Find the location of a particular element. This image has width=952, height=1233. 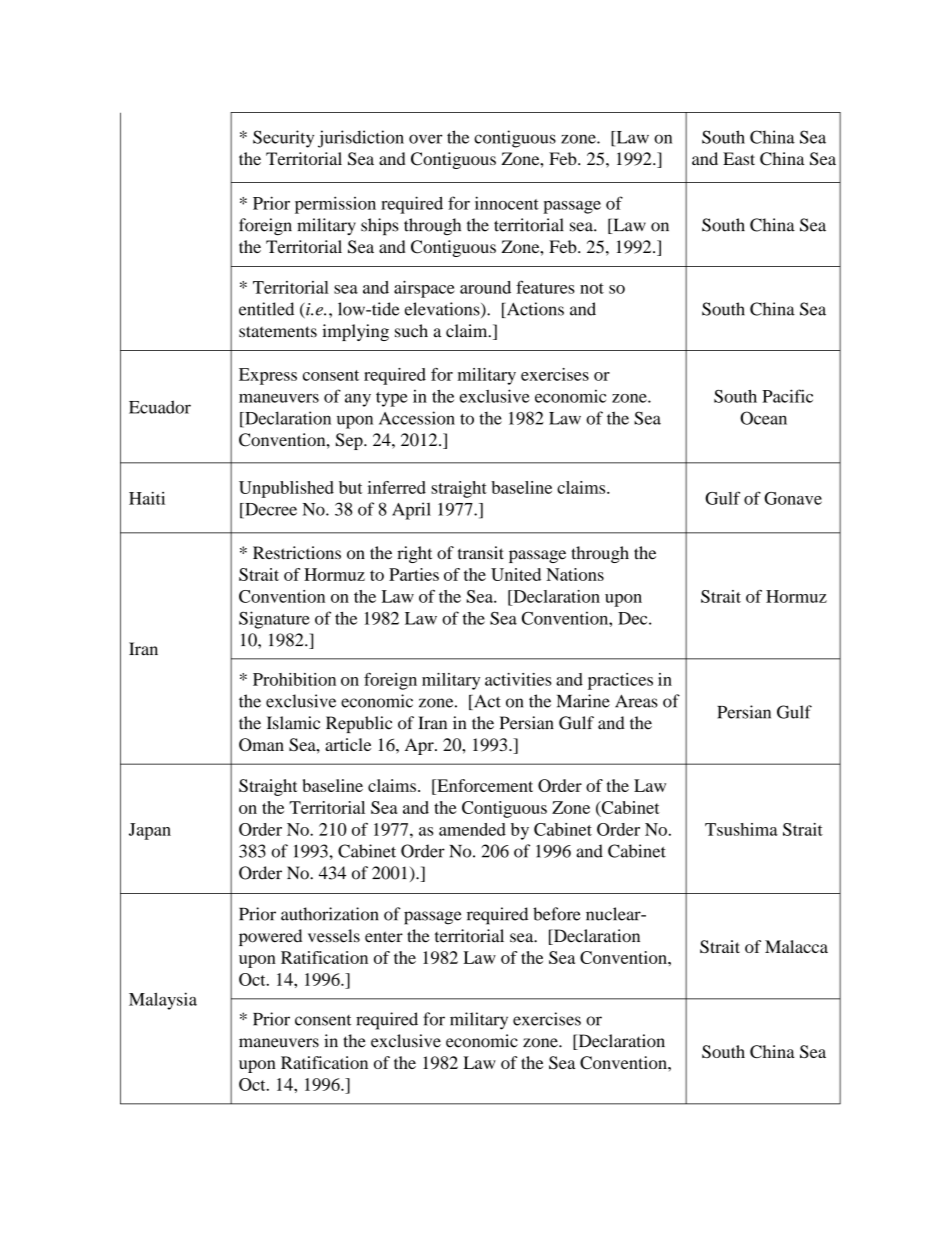

enter is located at coordinates (384, 937).
